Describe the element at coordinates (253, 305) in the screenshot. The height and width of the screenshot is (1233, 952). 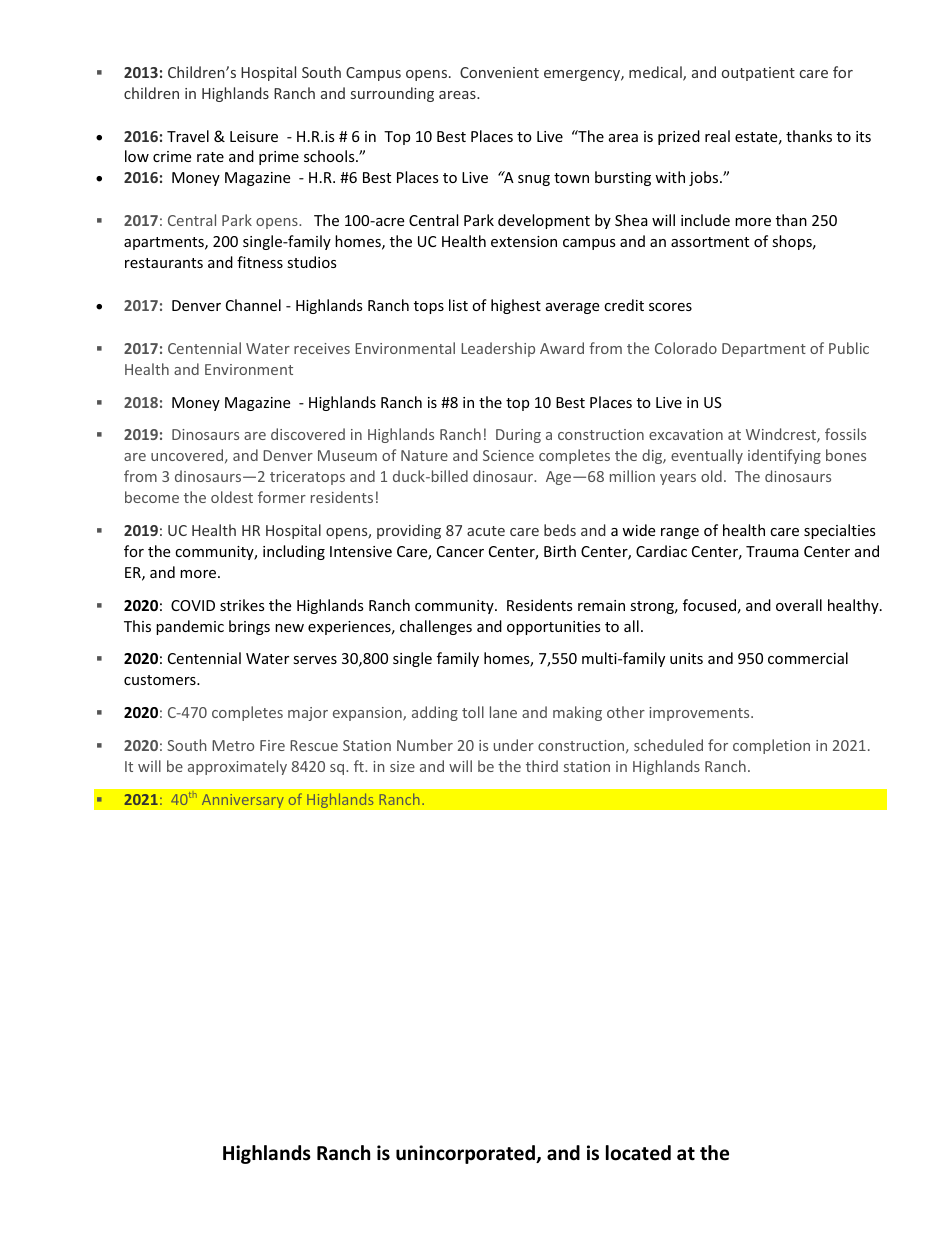
I see `Channel` at that location.
